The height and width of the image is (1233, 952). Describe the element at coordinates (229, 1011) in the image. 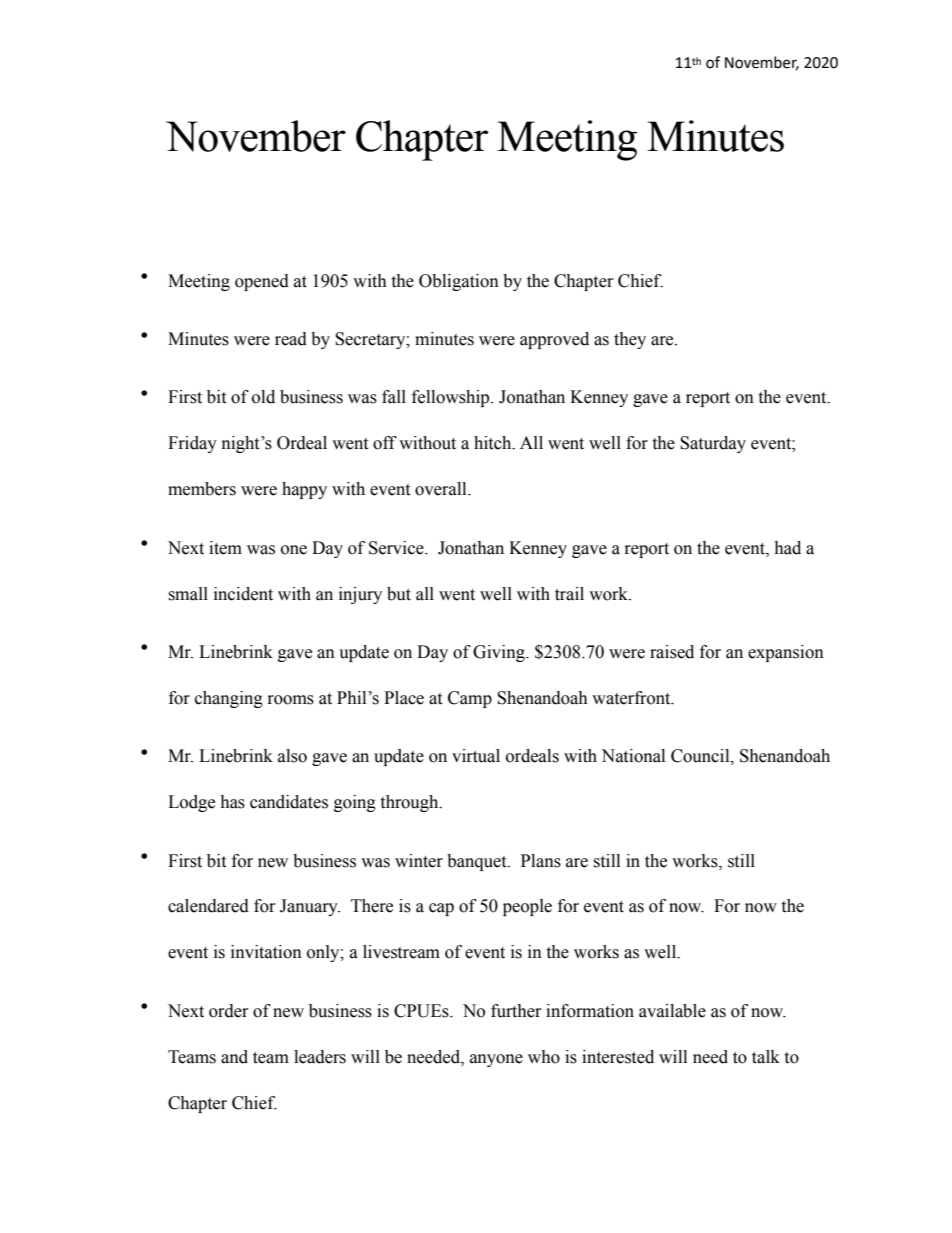

I see `order` at that location.
